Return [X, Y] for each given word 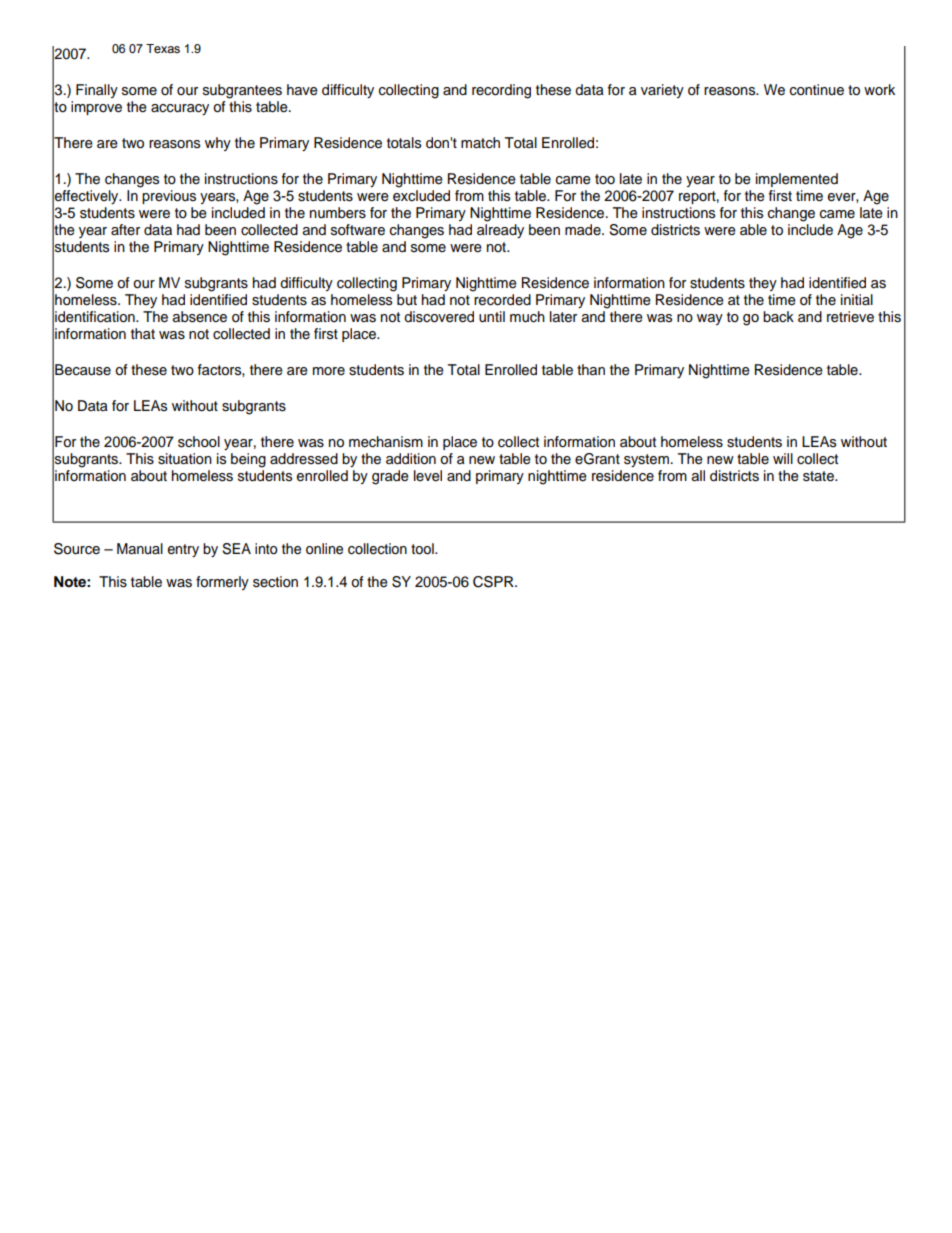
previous [169, 197]
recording [501, 91]
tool [423, 549]
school [199, 442]
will [783, 458]
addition [411, 459]
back [778, 317]
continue [817, 90]
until [492, 317]
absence [199, 317]
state [819, 476]
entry [183, 550]
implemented [797, 180]
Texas [163, 48]
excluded [421, 196]
